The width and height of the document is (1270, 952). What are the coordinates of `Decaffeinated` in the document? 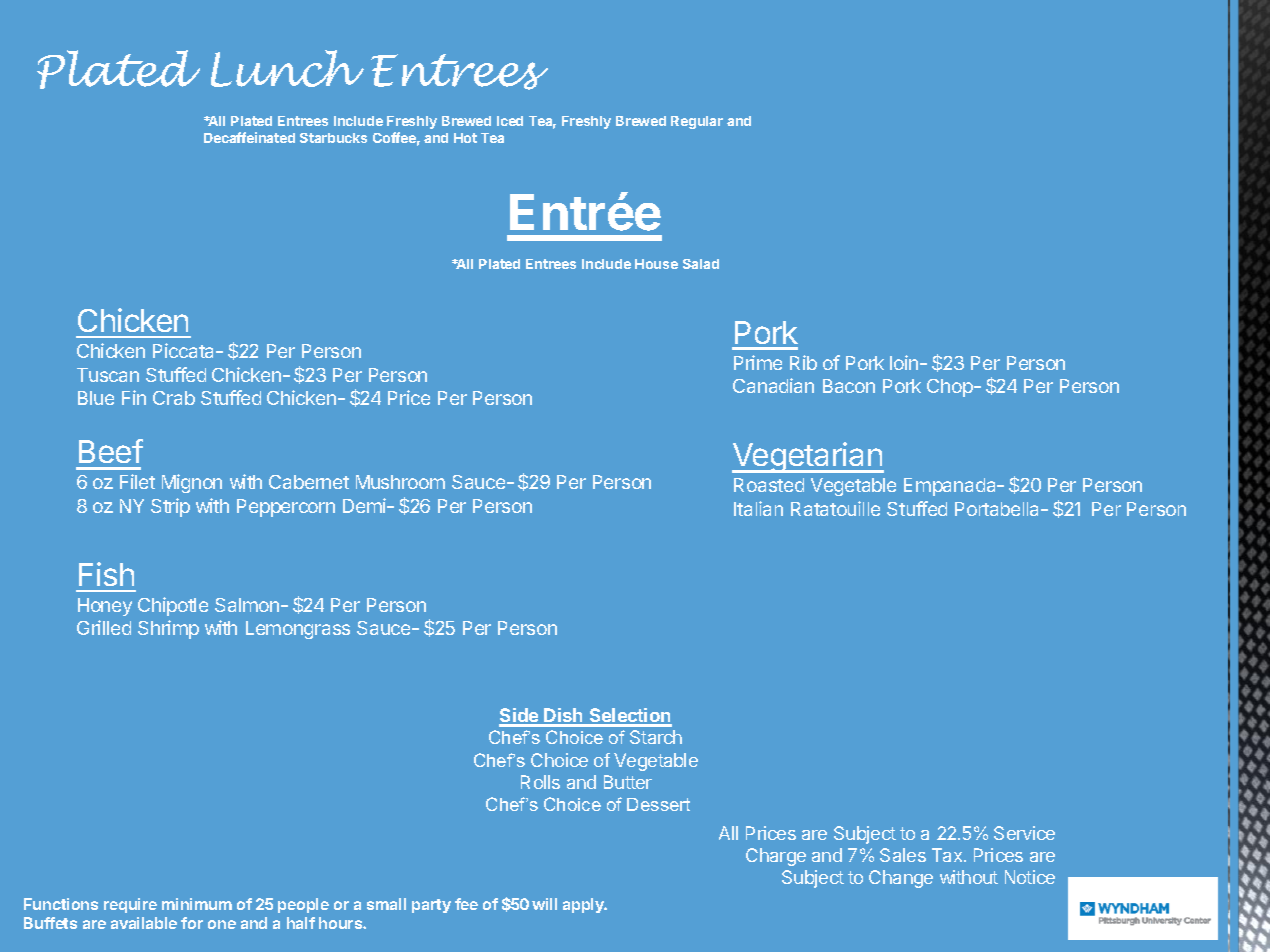 It's located at (249, 137).
